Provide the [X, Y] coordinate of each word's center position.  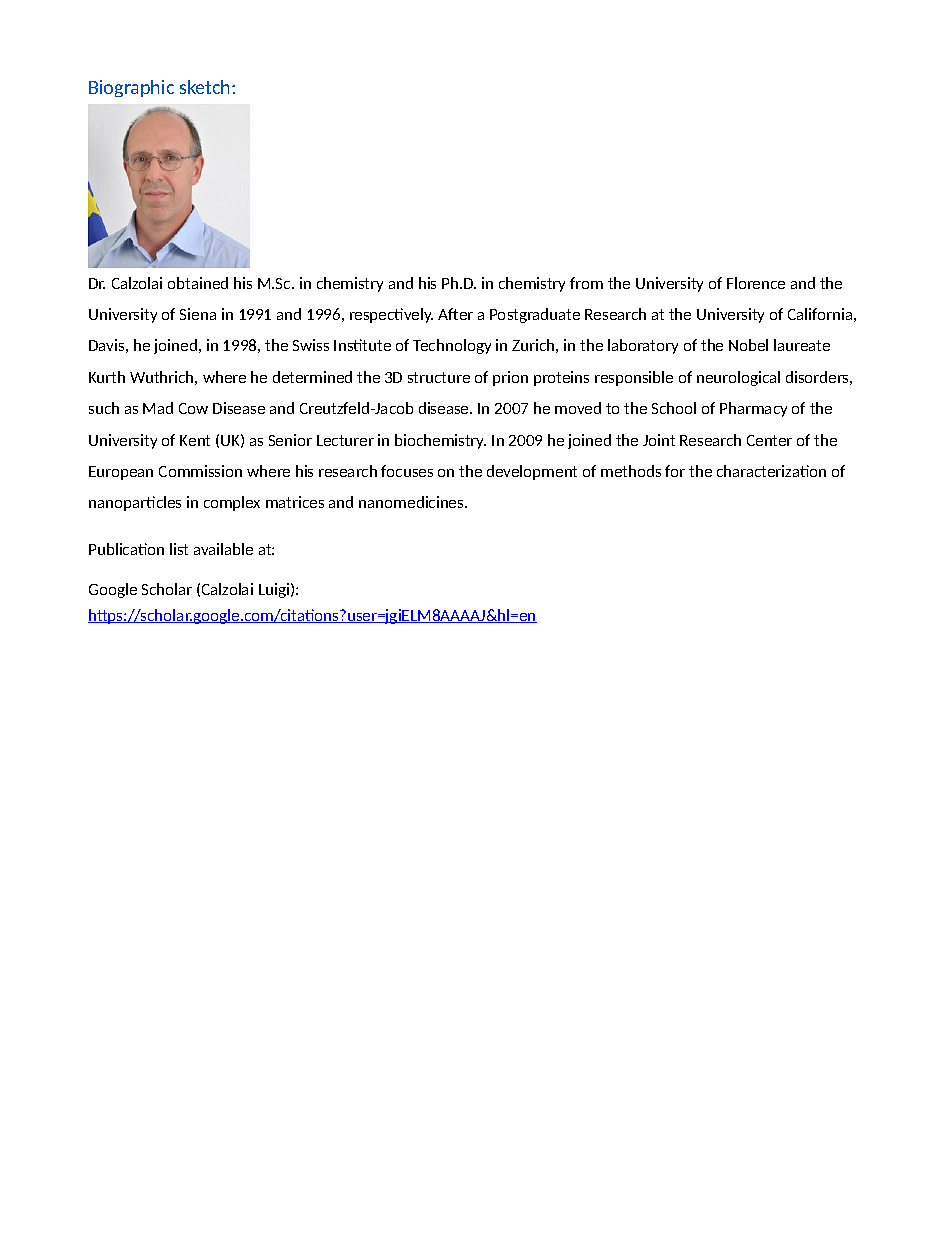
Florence [756, 283]
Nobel [748, 345]
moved [578, 408]
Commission [200, 471]
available [223, 549]
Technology [452, 346]
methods [631, 471]
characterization [771, 471]
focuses [407, 471]
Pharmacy [753, 409]
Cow [193, 408]
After [455, 314]
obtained [198, 283]
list [179, 549]
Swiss [311, 345]
